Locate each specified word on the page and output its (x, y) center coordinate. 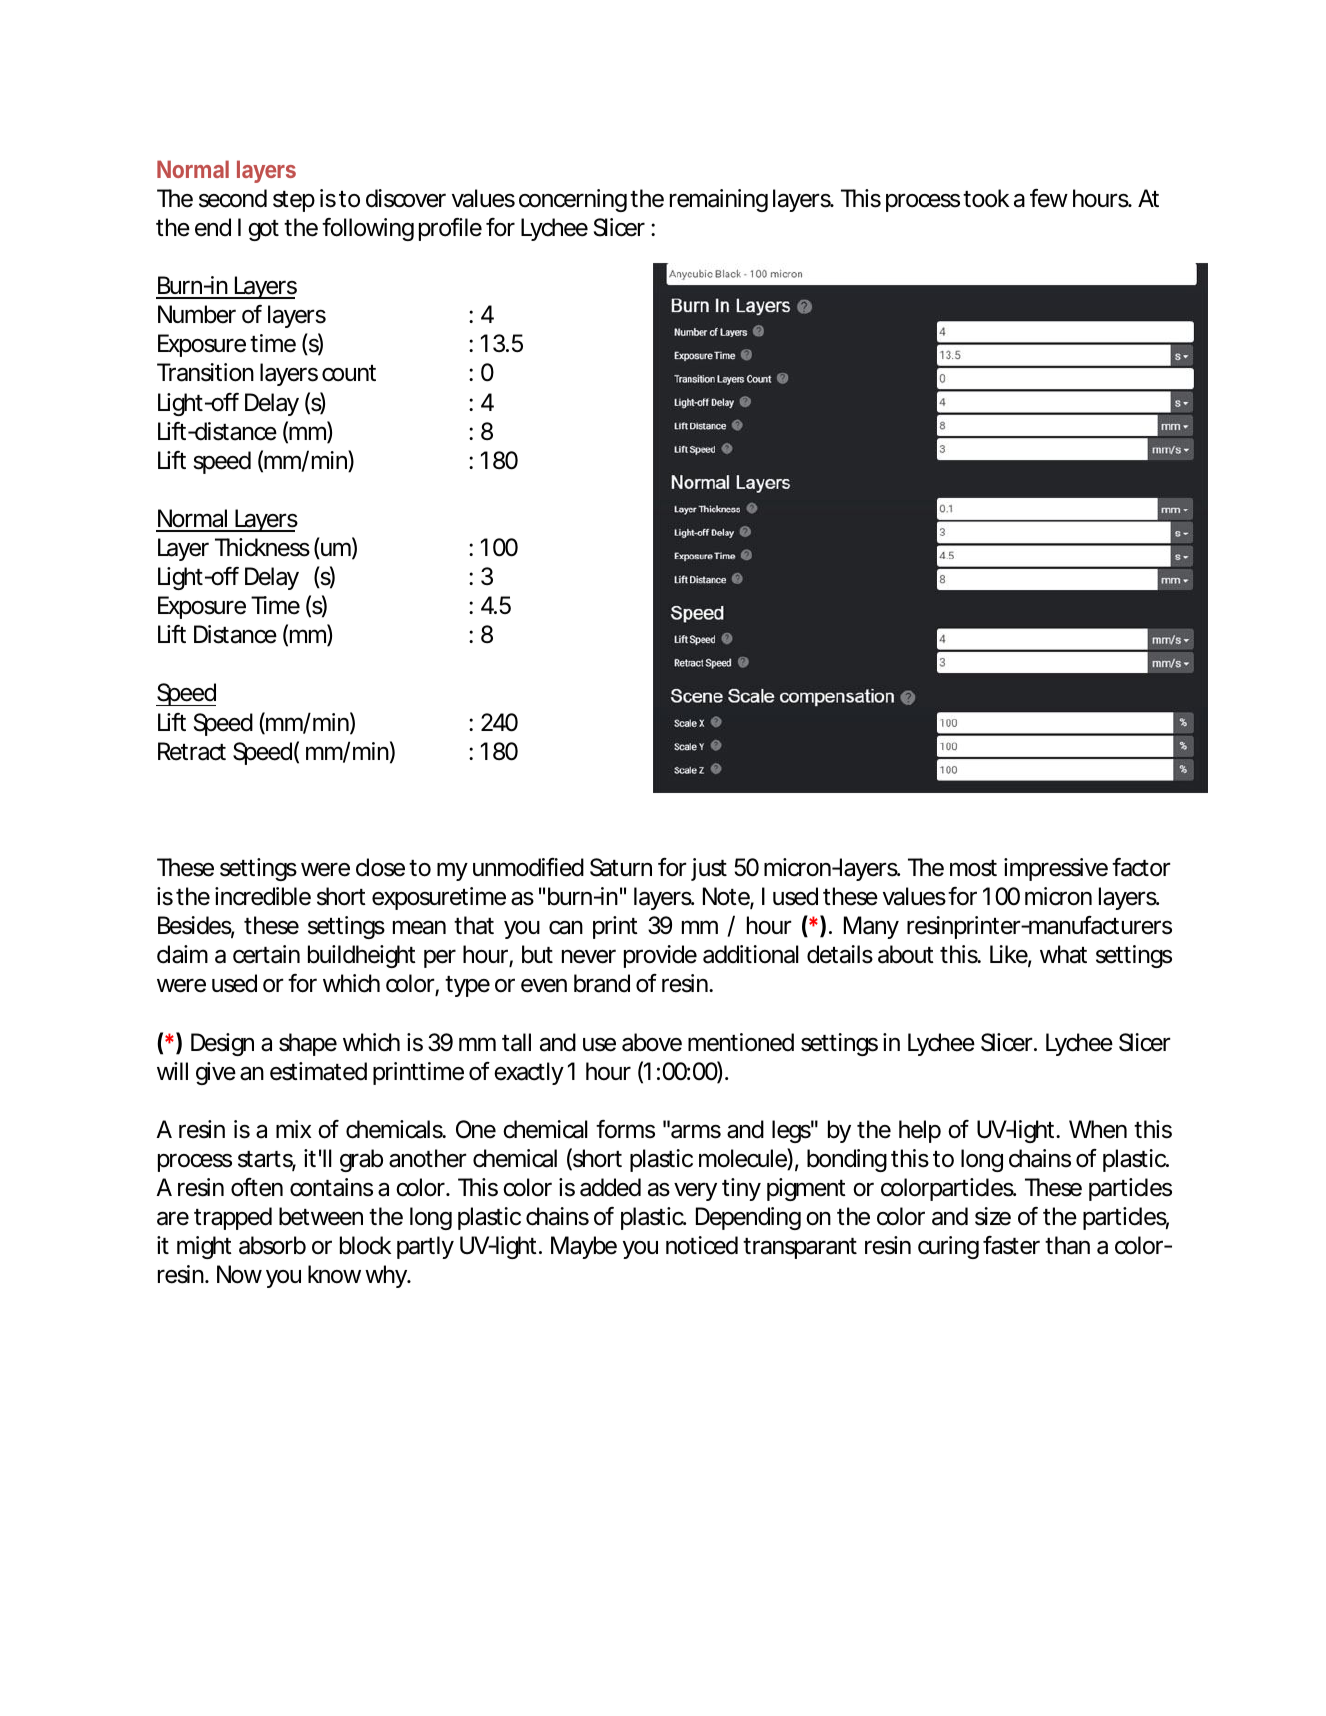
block (365, 1245)
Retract (192, 751)
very (695, 1191)
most (973, 868)
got (263, 230)
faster (1011, 1245)
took (986, 198)
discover (406, 198)
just (709, 869)
